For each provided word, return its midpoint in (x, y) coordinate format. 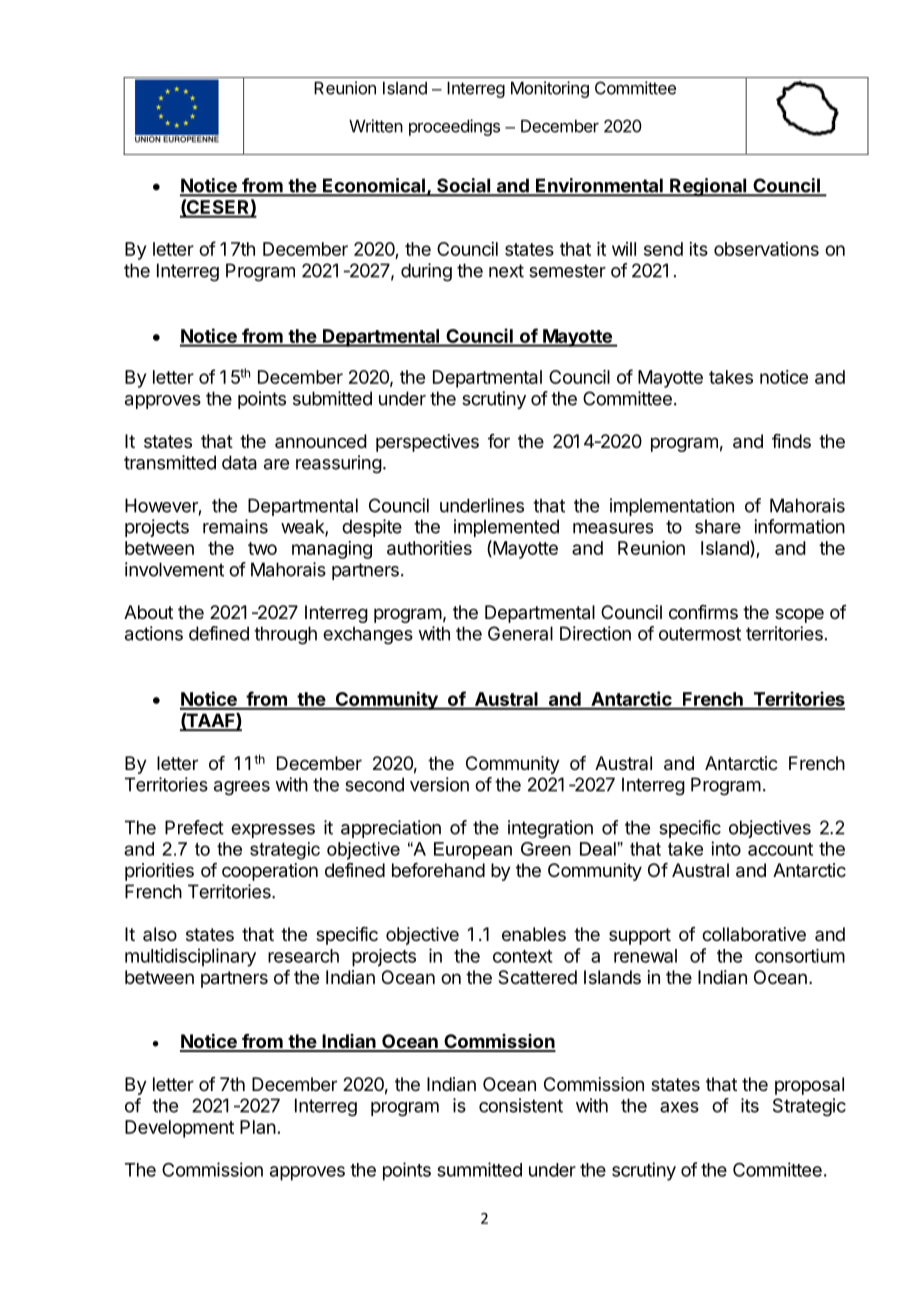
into (726, 848)
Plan (258, 1127)
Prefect (194, 827)
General (520, 633)
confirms (703, 612)
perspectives (427, 443)
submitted (332, 398)
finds (791, 441)
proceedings (454, 127)
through (285, 635)
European (473, 850)
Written (376, 126)
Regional (708, 187)
